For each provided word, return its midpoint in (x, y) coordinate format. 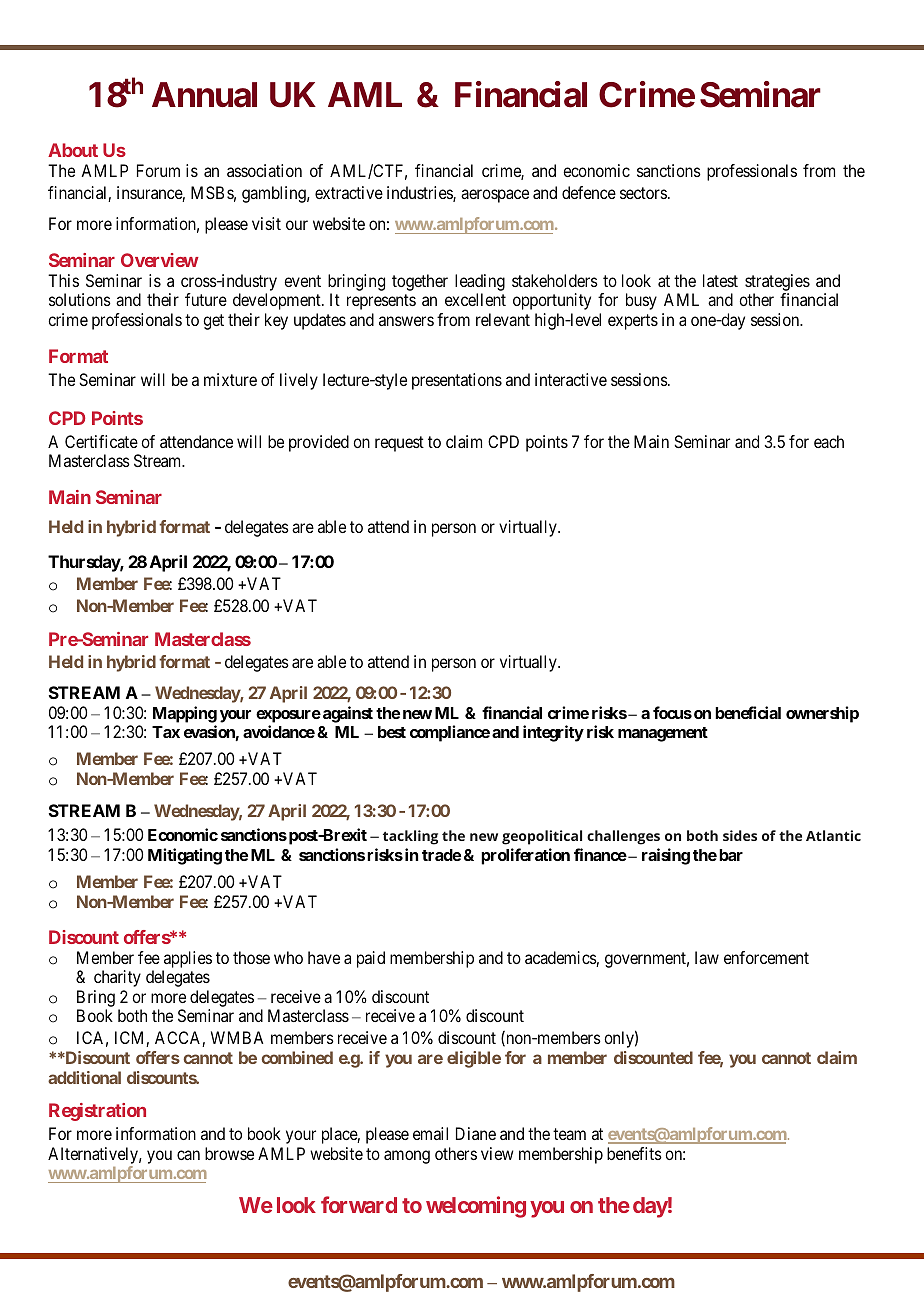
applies (188, 959)
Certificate (101, 441)
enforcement (766, 957)
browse (229, 1153)
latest (720, 280)
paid (371, 959)
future (206, 299)
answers (406, 321)
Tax (166, 732)
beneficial (748, 712)
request (399, 444)
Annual (204, 95)
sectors (643, 193)
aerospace (495, 196)
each (829, 441)
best (392, 732)
